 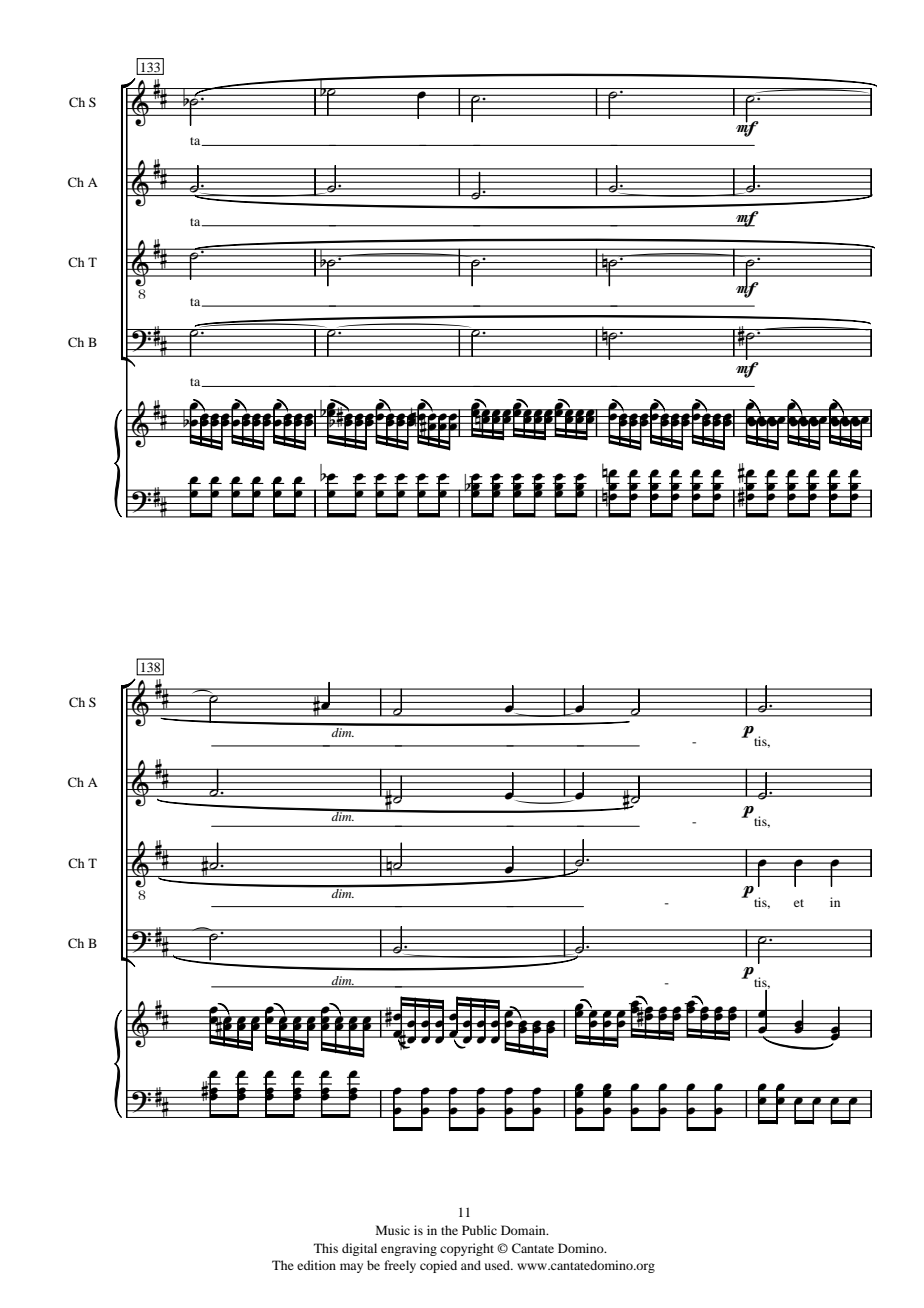 I want to click on used, so click(x=498, y=1265).
